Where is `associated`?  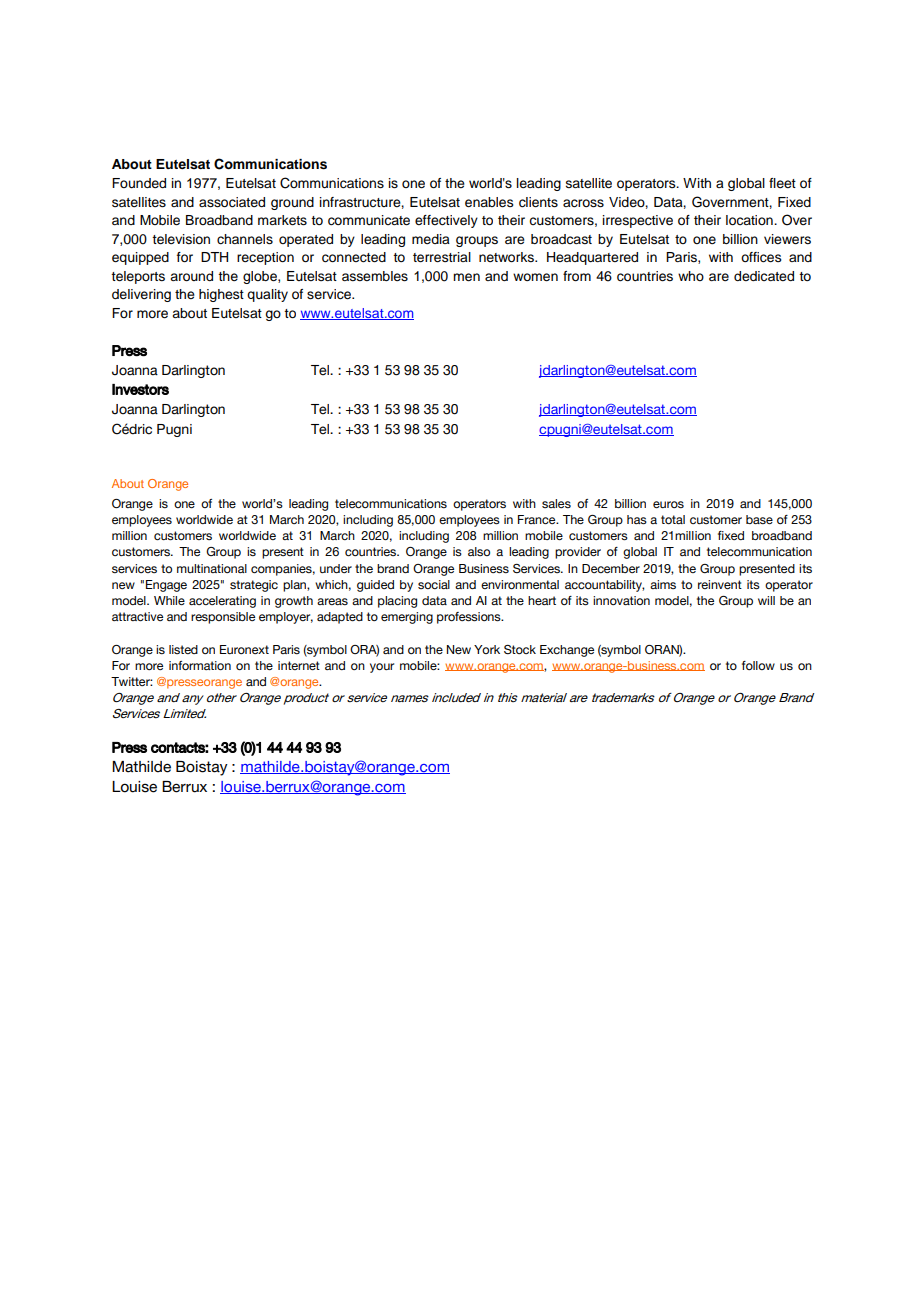 associated is located at coordinates (232, 202).
